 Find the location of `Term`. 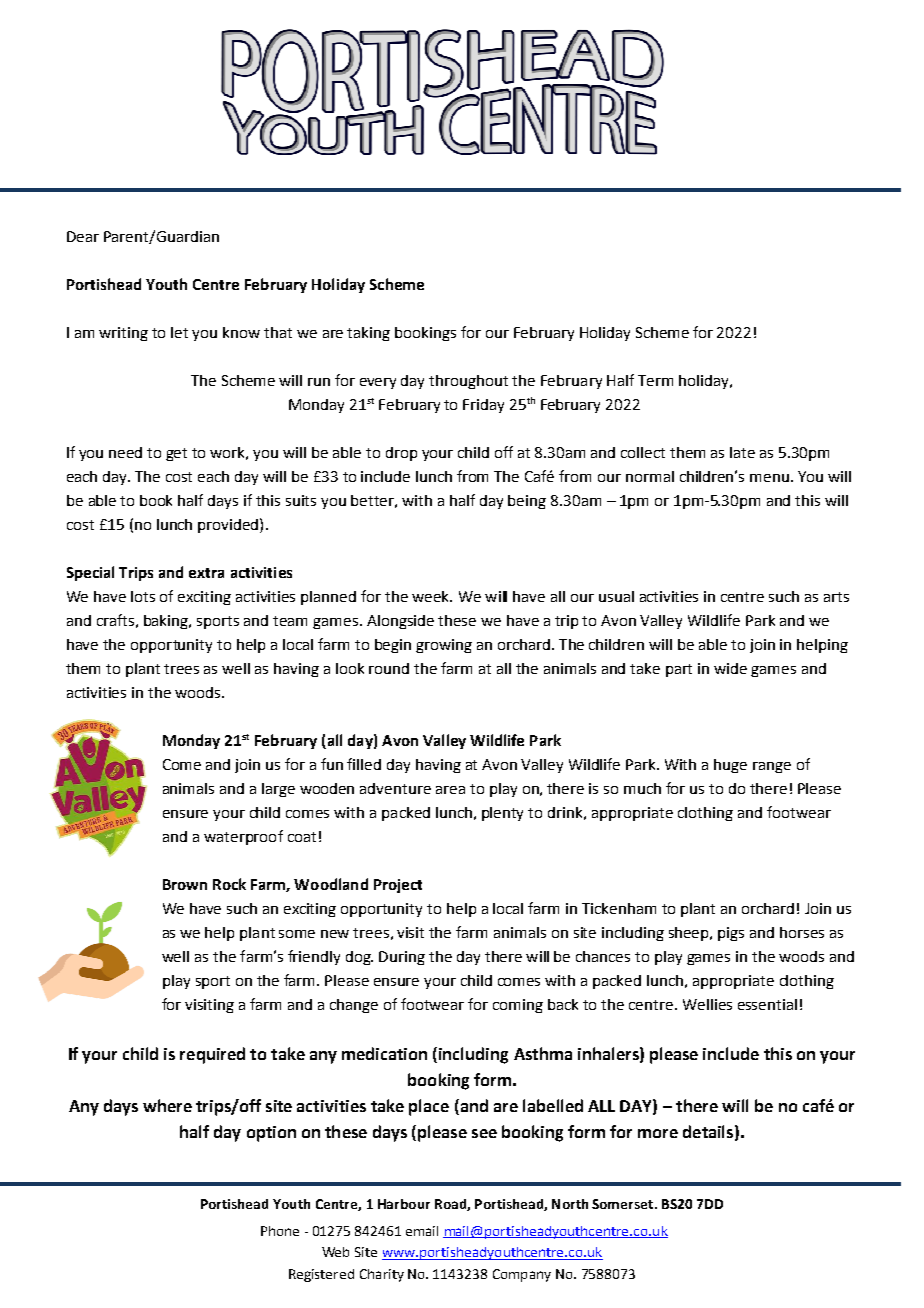

Term is located at coordinates (655, 380).
